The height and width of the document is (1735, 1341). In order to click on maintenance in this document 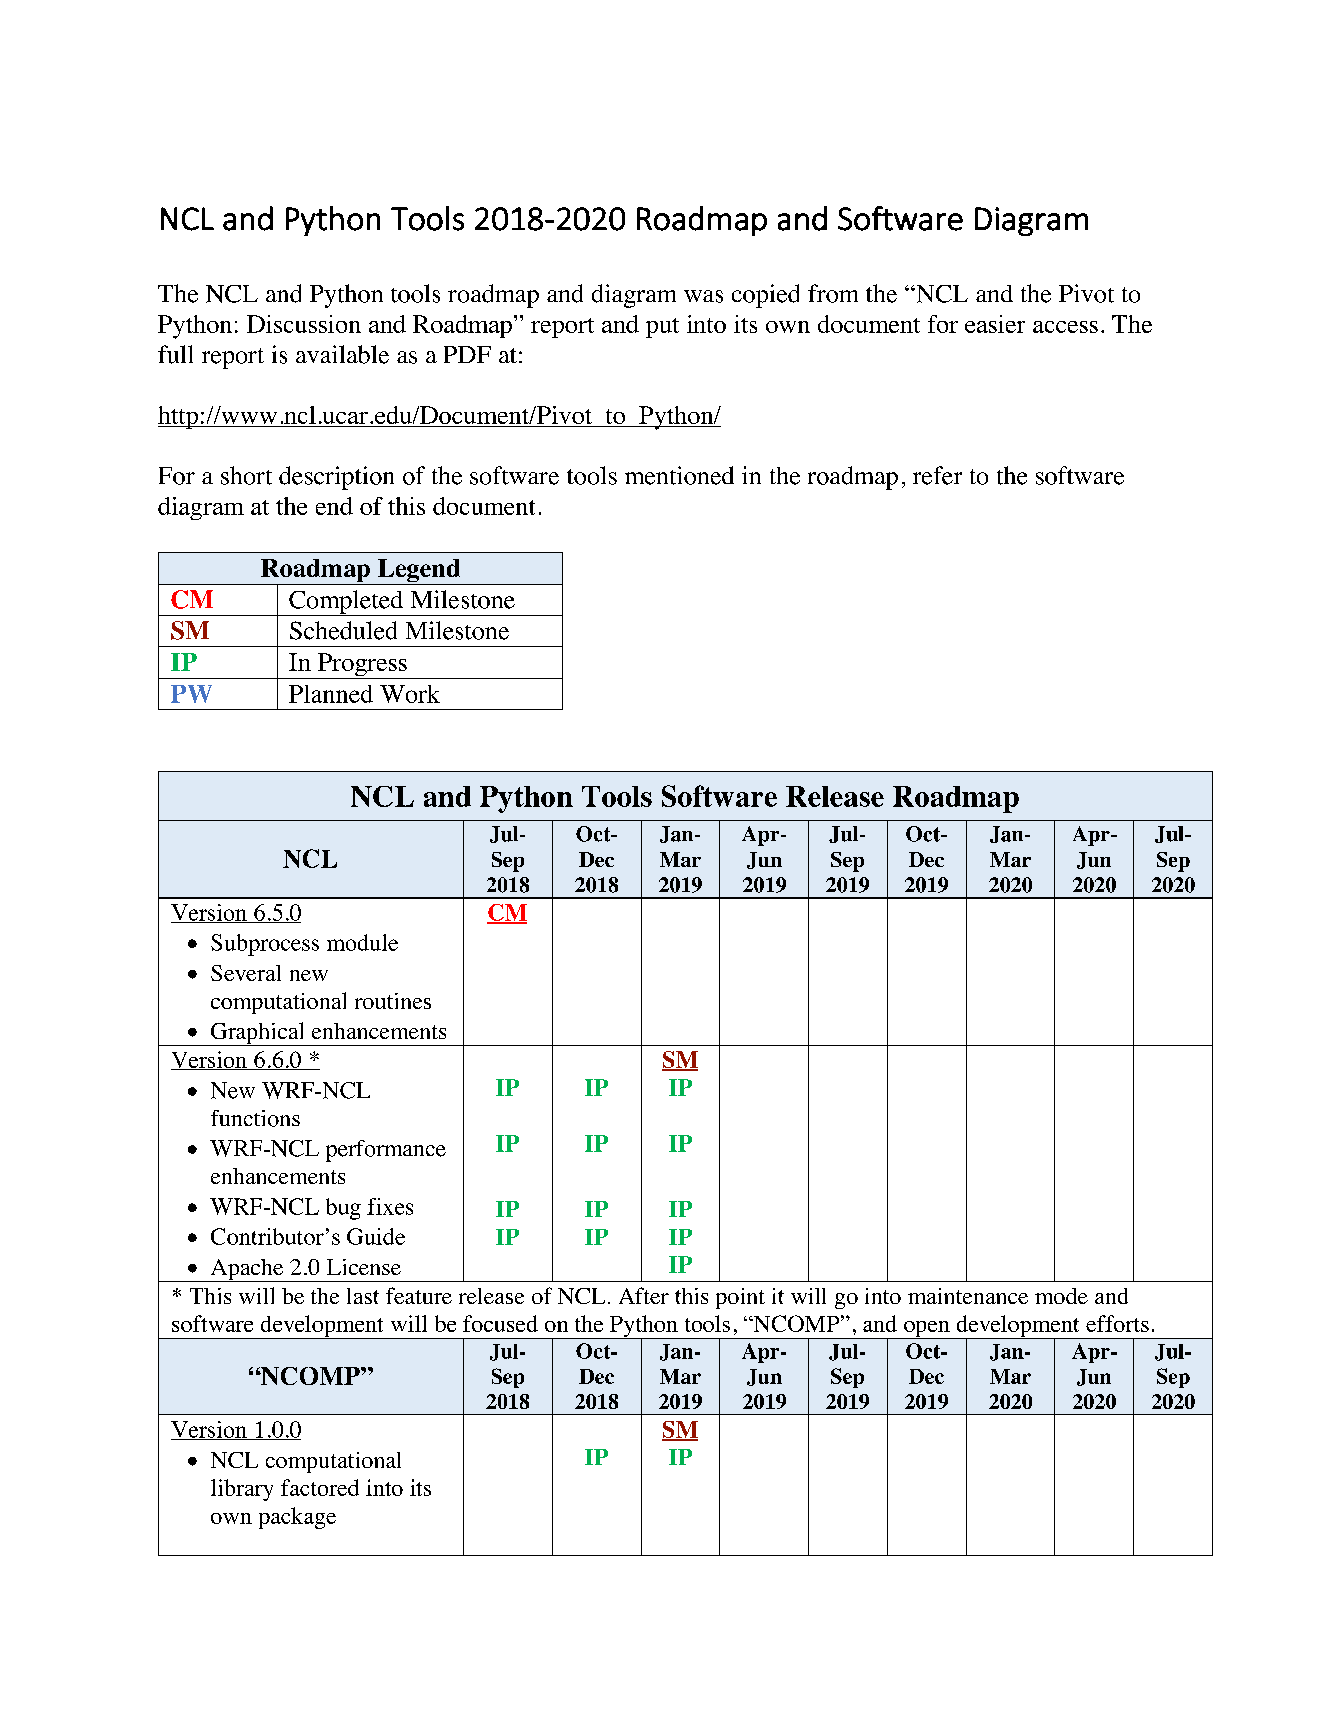, I will do `click(968, 1296)`.
